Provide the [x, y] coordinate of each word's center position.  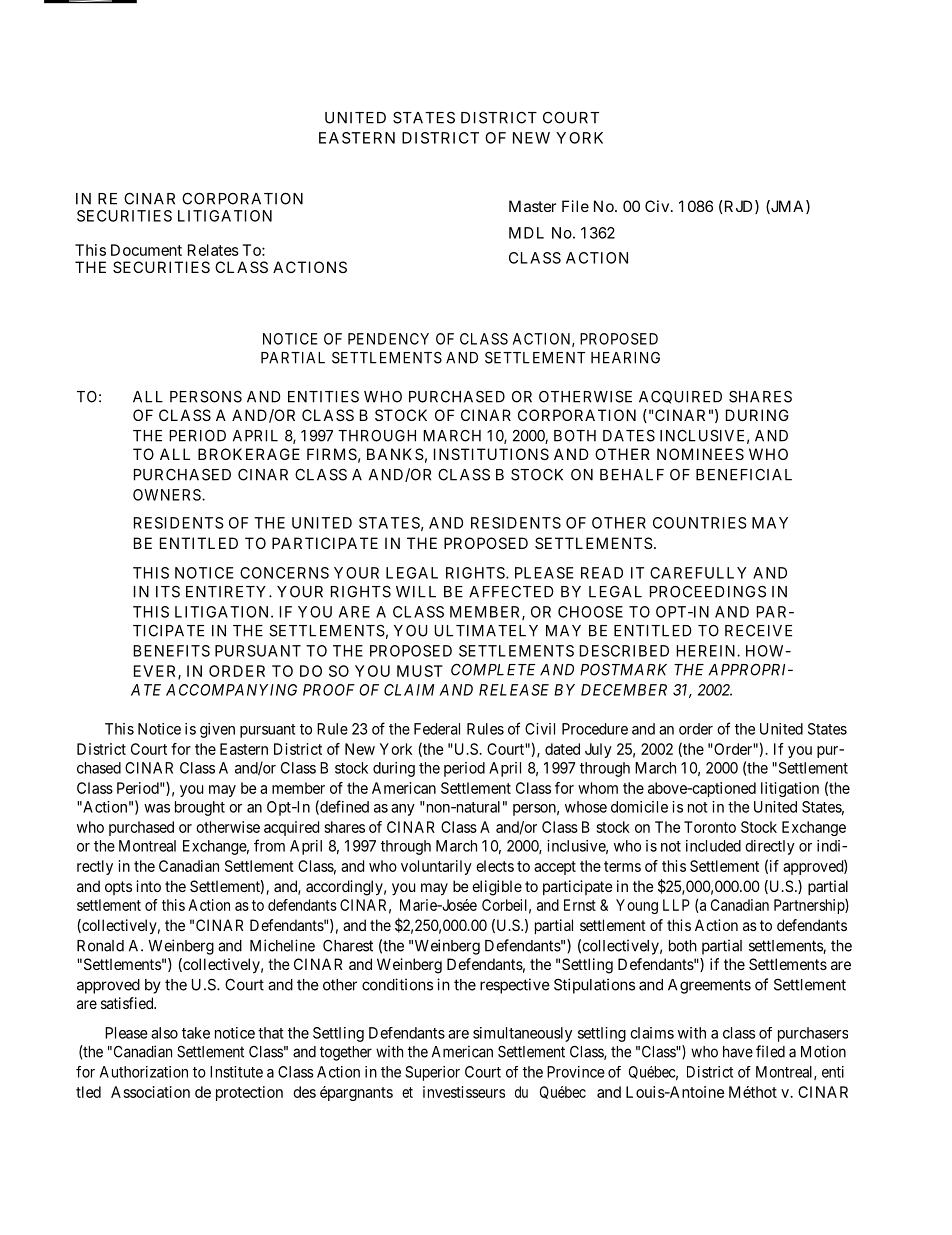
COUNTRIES [700, 523]
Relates [213, 250]
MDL [526, 233]
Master [532, 206]
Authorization [144, 1072]
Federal [437, 729]
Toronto [710, 827]
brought [200, 808]
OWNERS [168, 495]
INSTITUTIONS [491, 454]
